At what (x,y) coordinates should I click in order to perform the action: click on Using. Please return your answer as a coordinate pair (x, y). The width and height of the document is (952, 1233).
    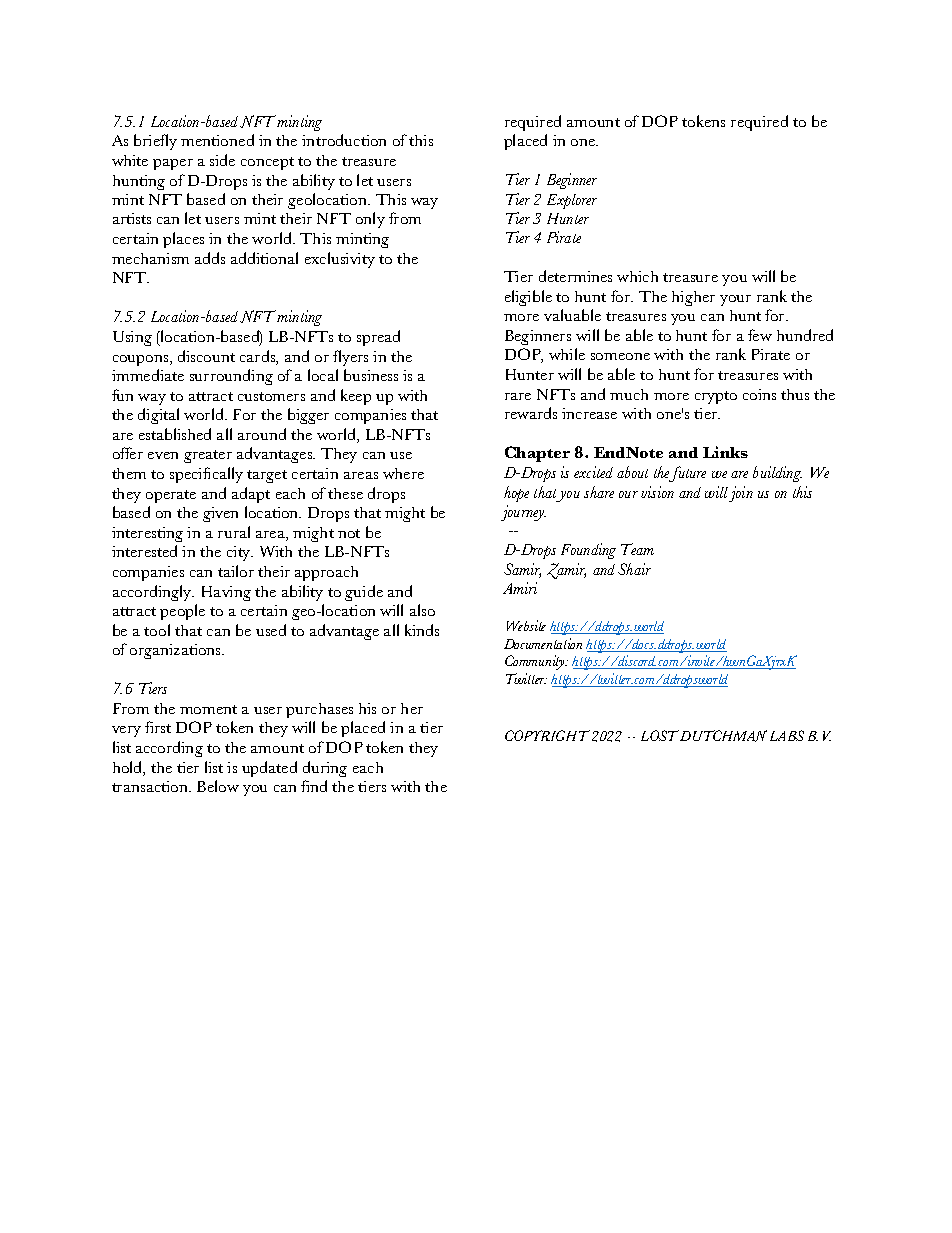
    Looking at the image, I should click on (132, 338).
